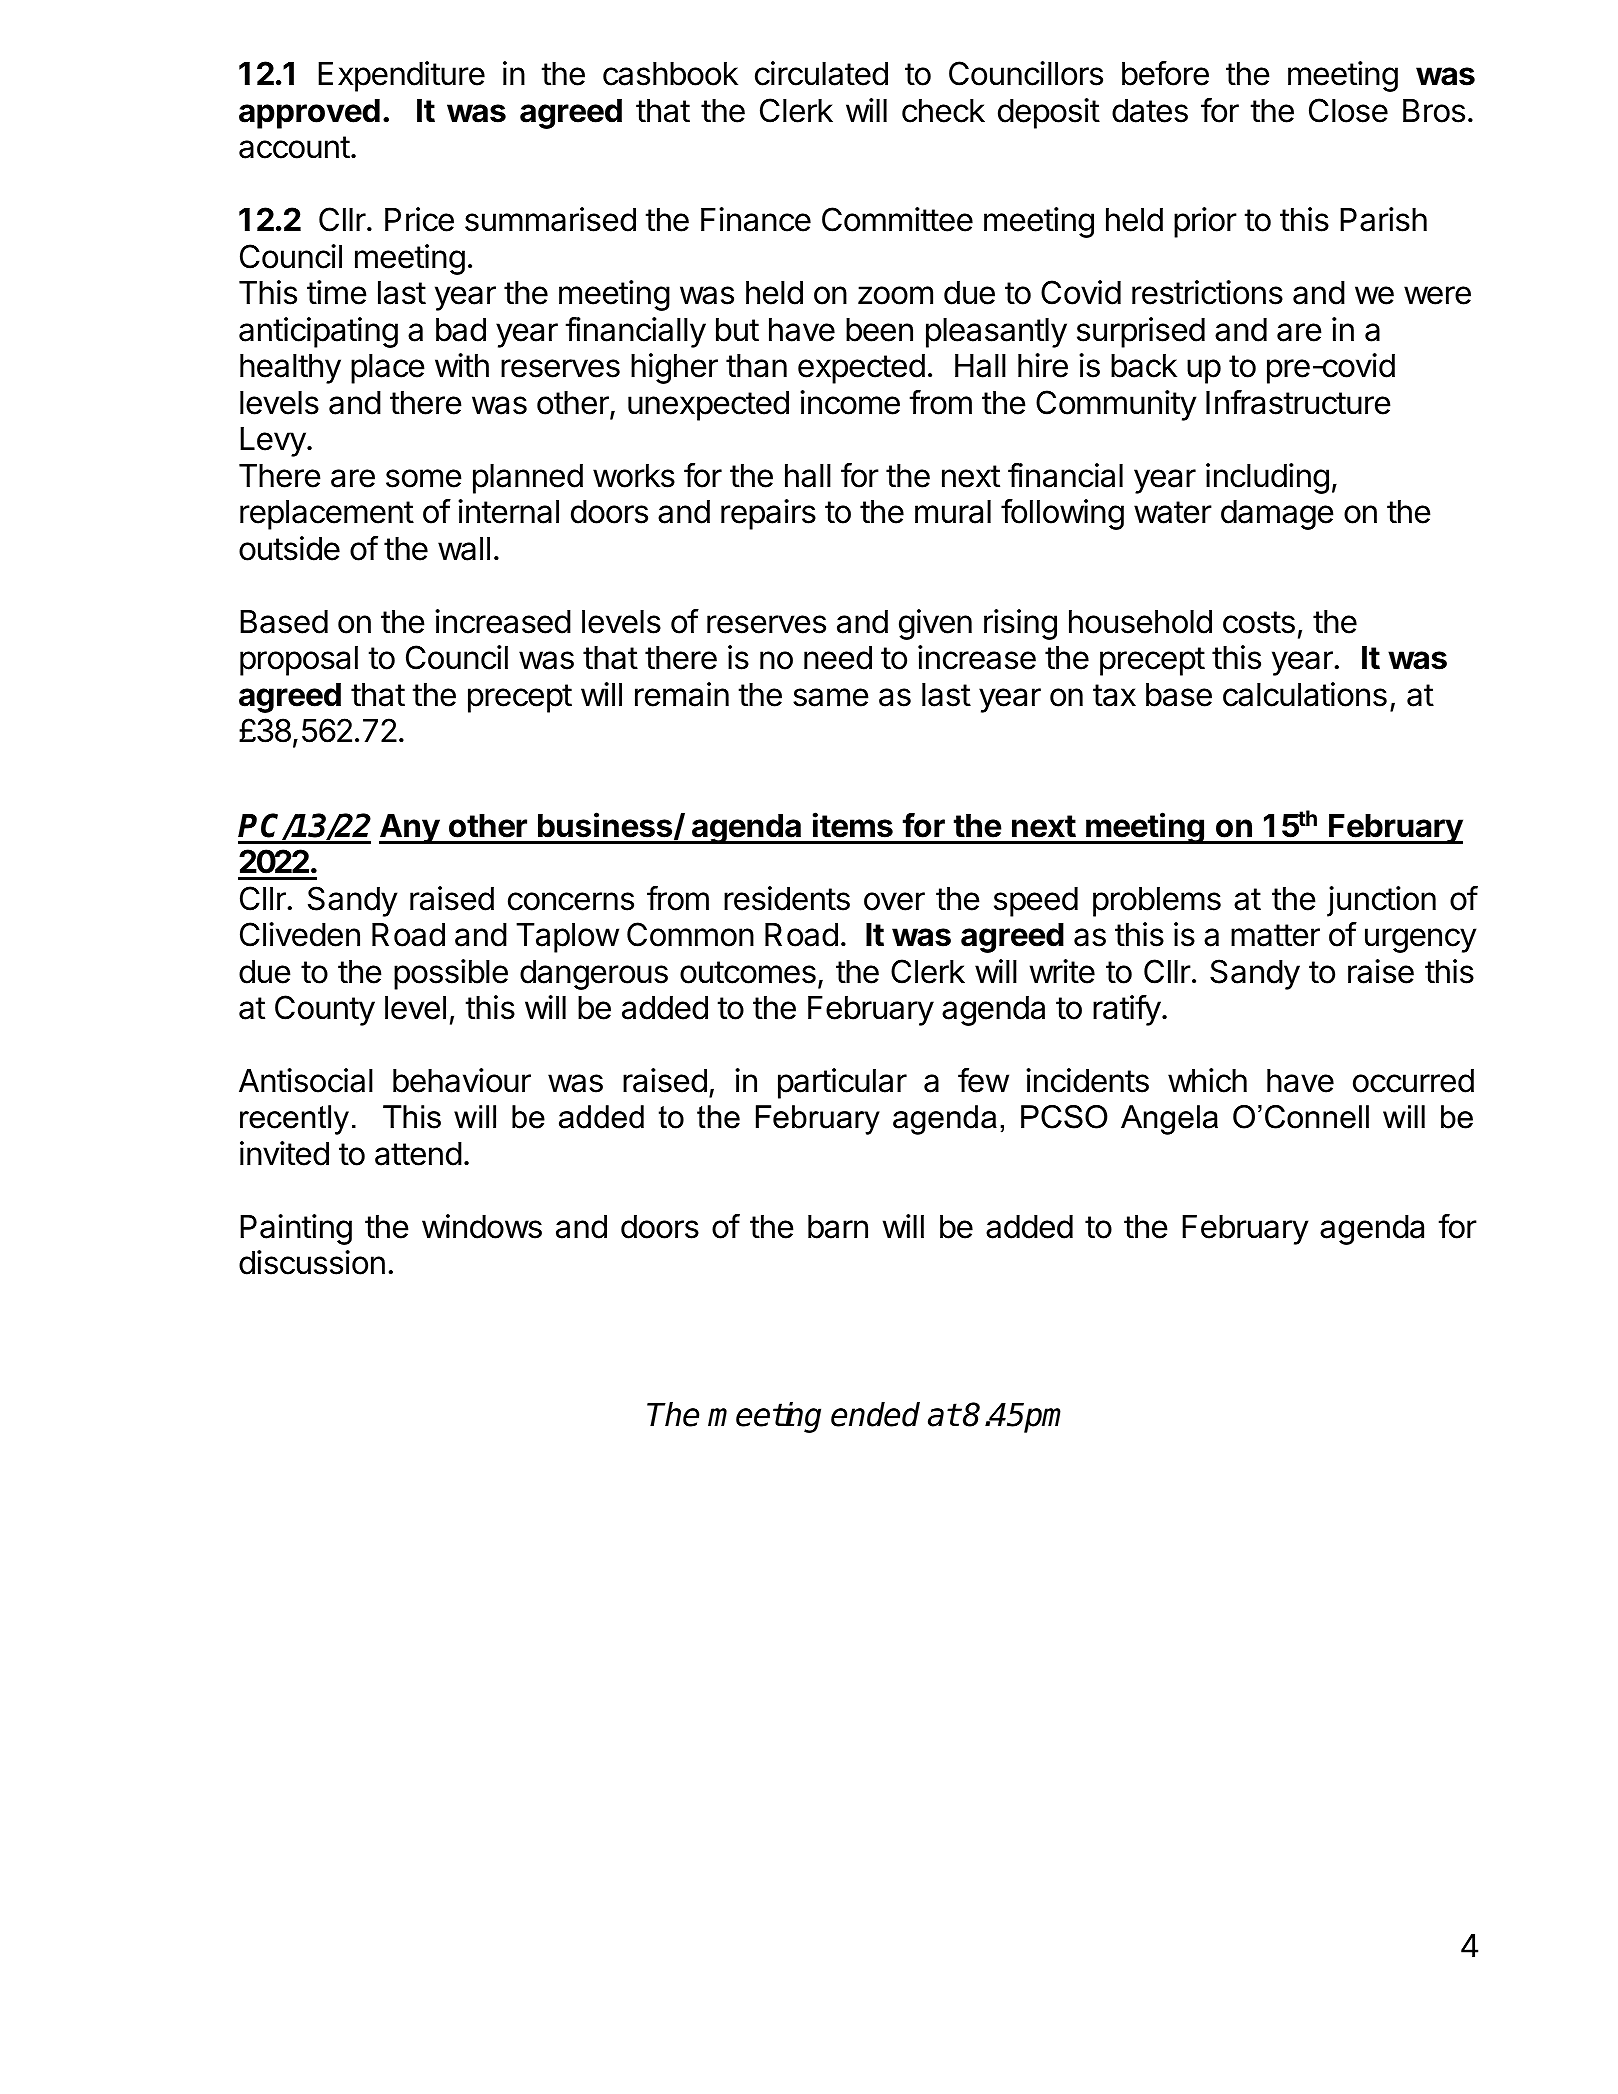  I want to click on Close, so click(1348, 110).
